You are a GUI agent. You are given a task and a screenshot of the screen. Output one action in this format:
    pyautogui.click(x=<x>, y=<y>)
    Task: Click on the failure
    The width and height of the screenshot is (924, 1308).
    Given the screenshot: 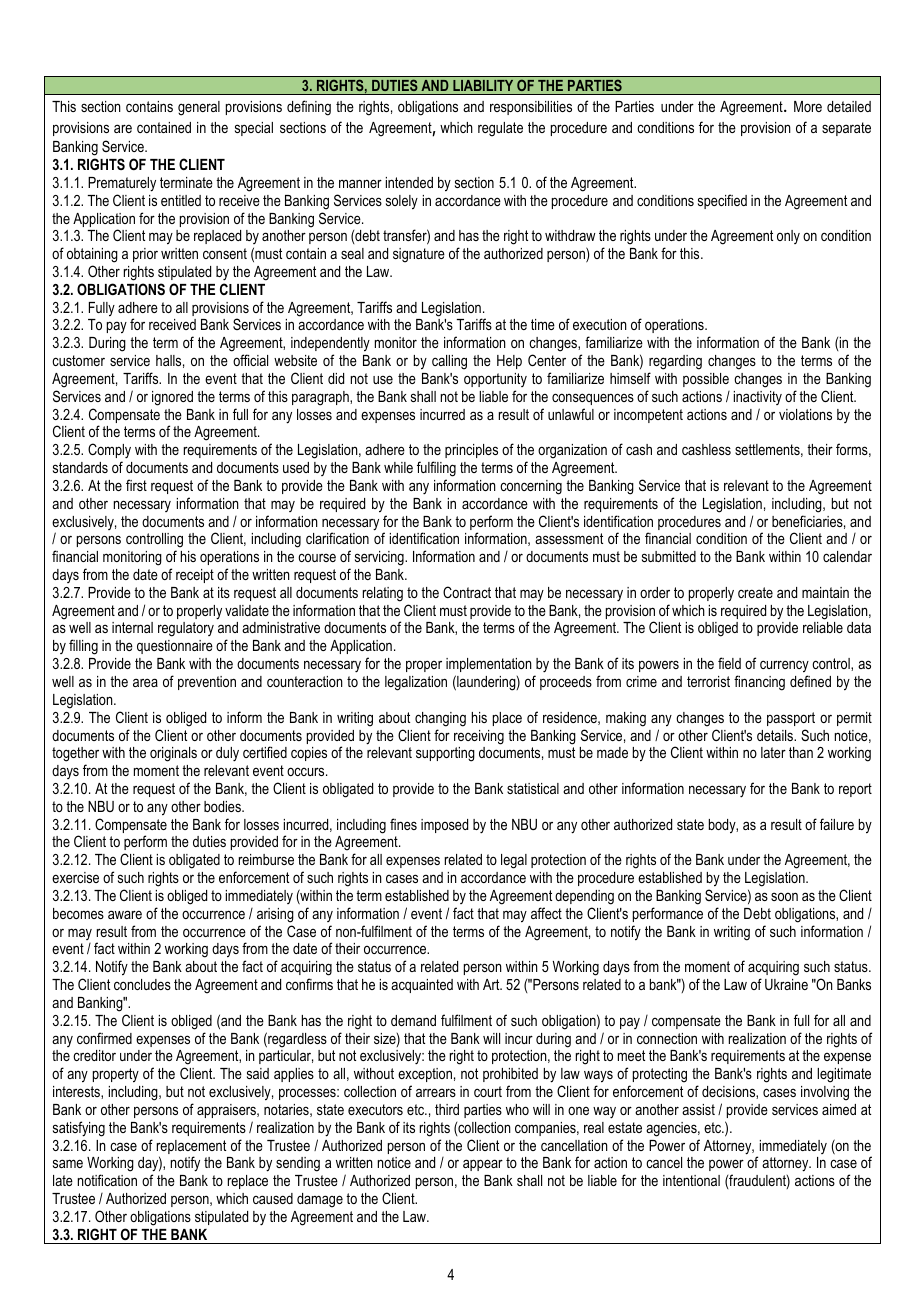 What is the action you would take?
    pyautogui.click(x=837, y=824)
